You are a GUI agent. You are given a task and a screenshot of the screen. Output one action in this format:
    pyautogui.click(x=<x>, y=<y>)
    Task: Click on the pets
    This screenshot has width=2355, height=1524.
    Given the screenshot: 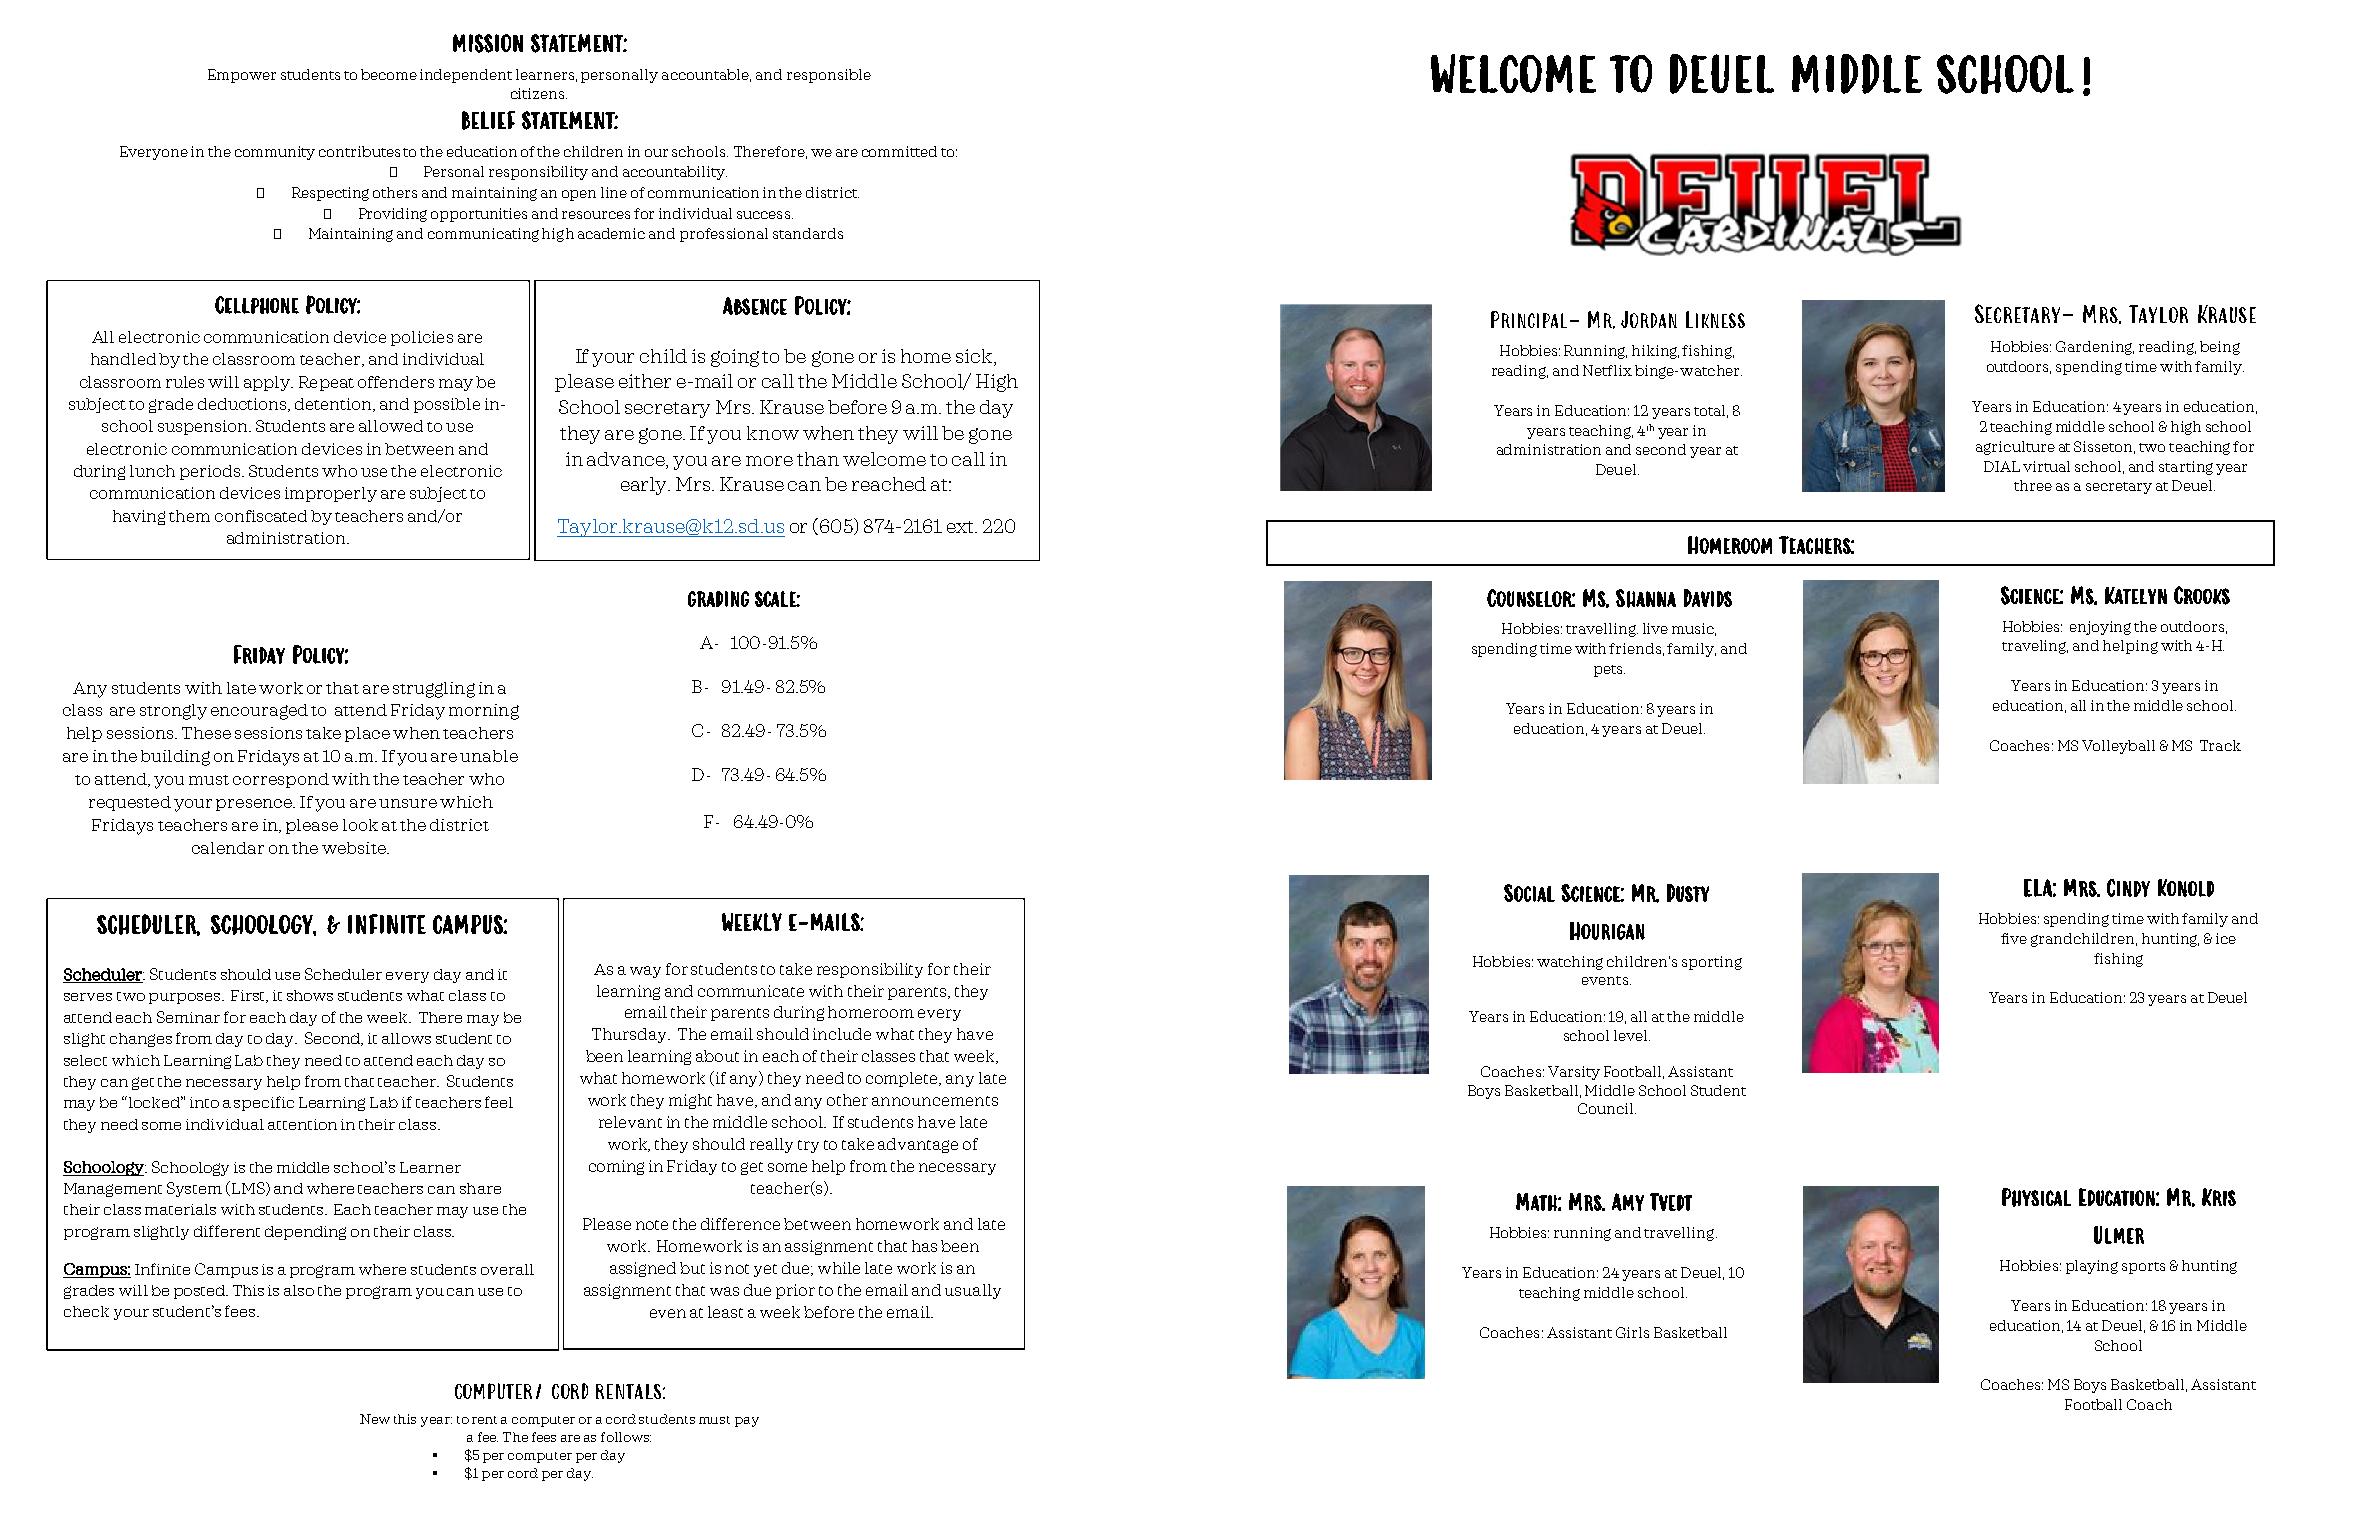 What is the action you would take?
    pyautogui.click(x=1609, y=671)
